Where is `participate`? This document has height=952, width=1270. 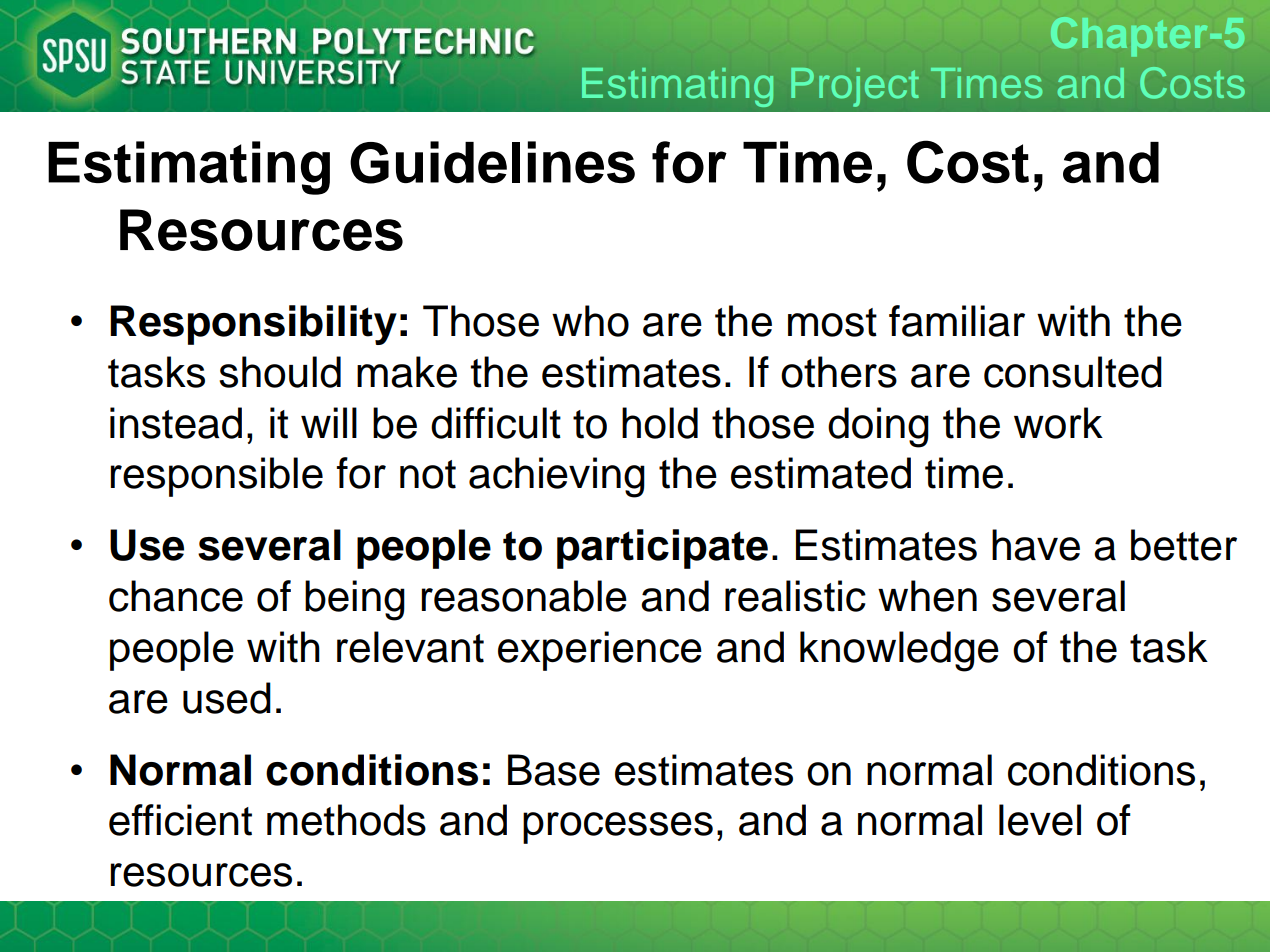 participate is located at coordinates (662, 549).
